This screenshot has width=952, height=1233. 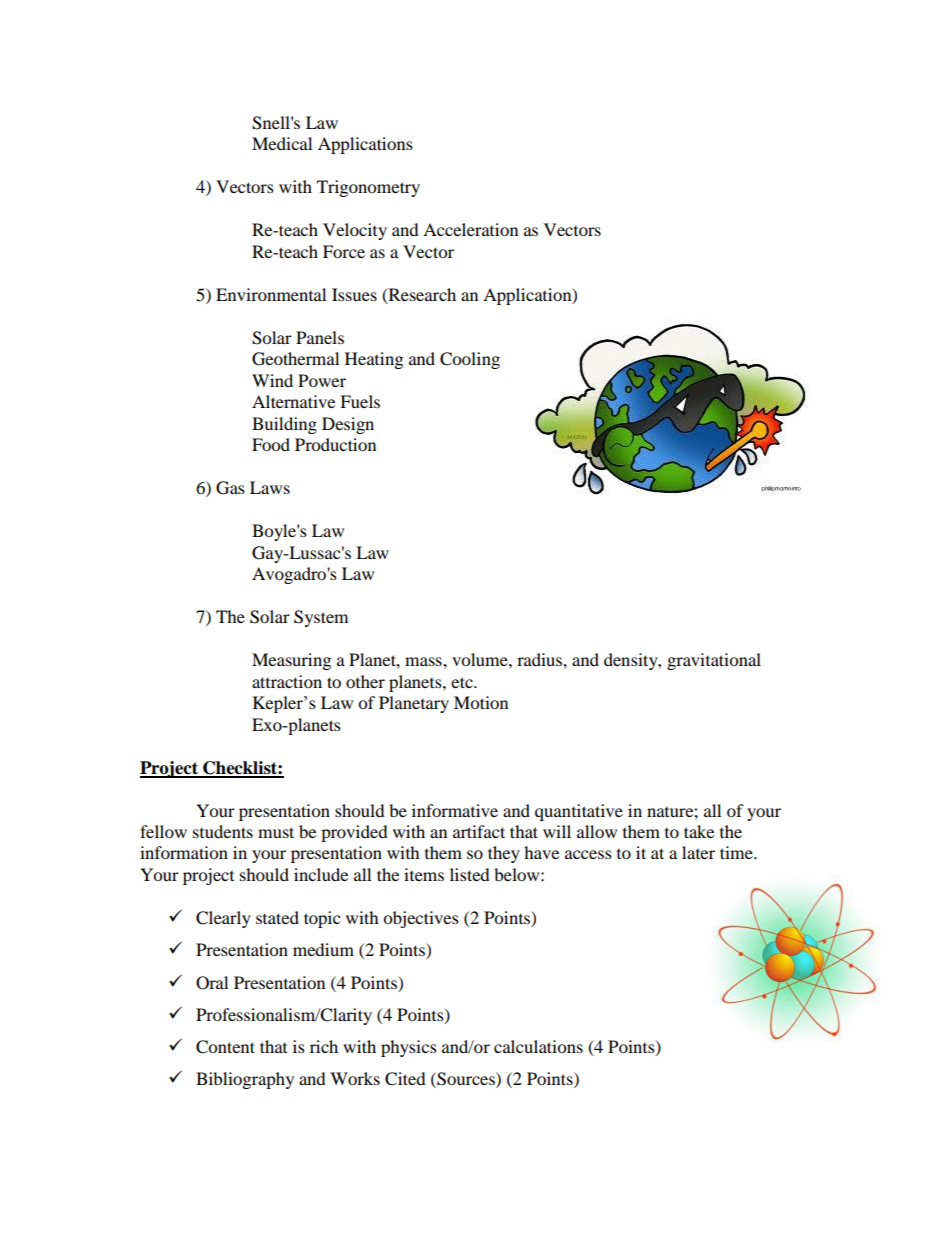 What do you see at coordinates (282, 143) in the screenshot?
I see `Medical` at bounding box center [282, 143].
